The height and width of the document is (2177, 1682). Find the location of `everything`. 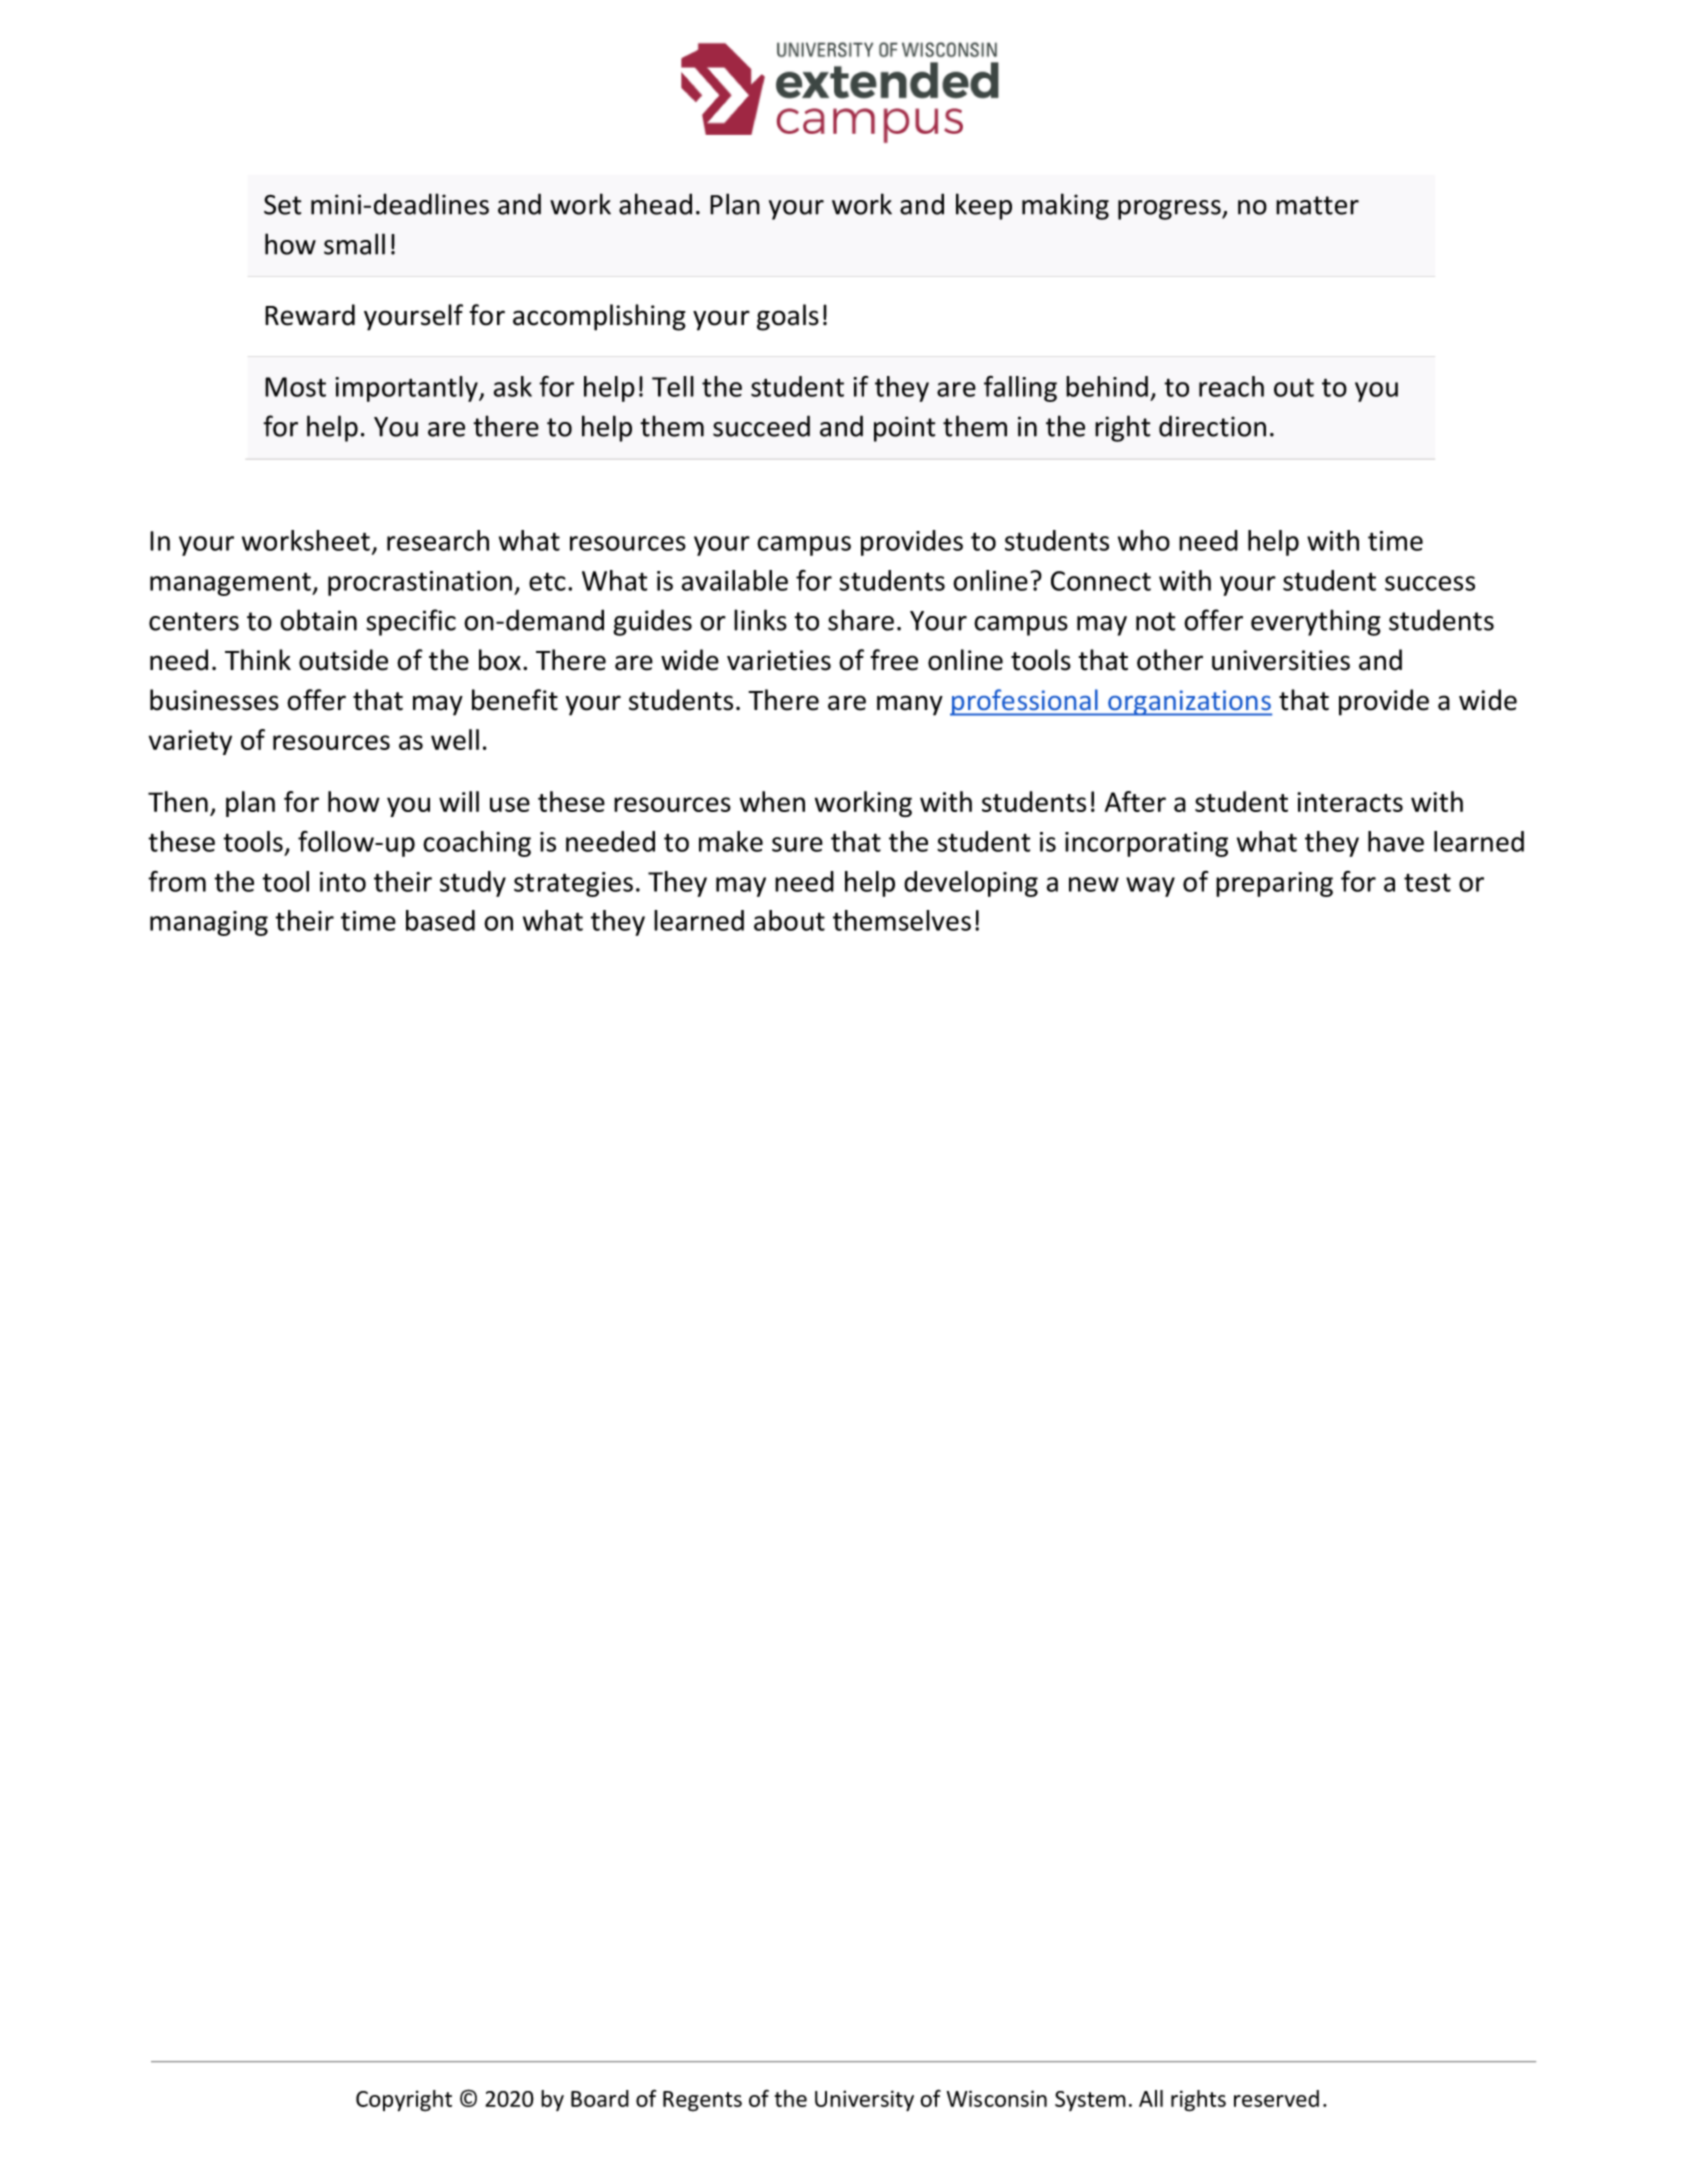

everything is located at coordinates (1316, 622).
